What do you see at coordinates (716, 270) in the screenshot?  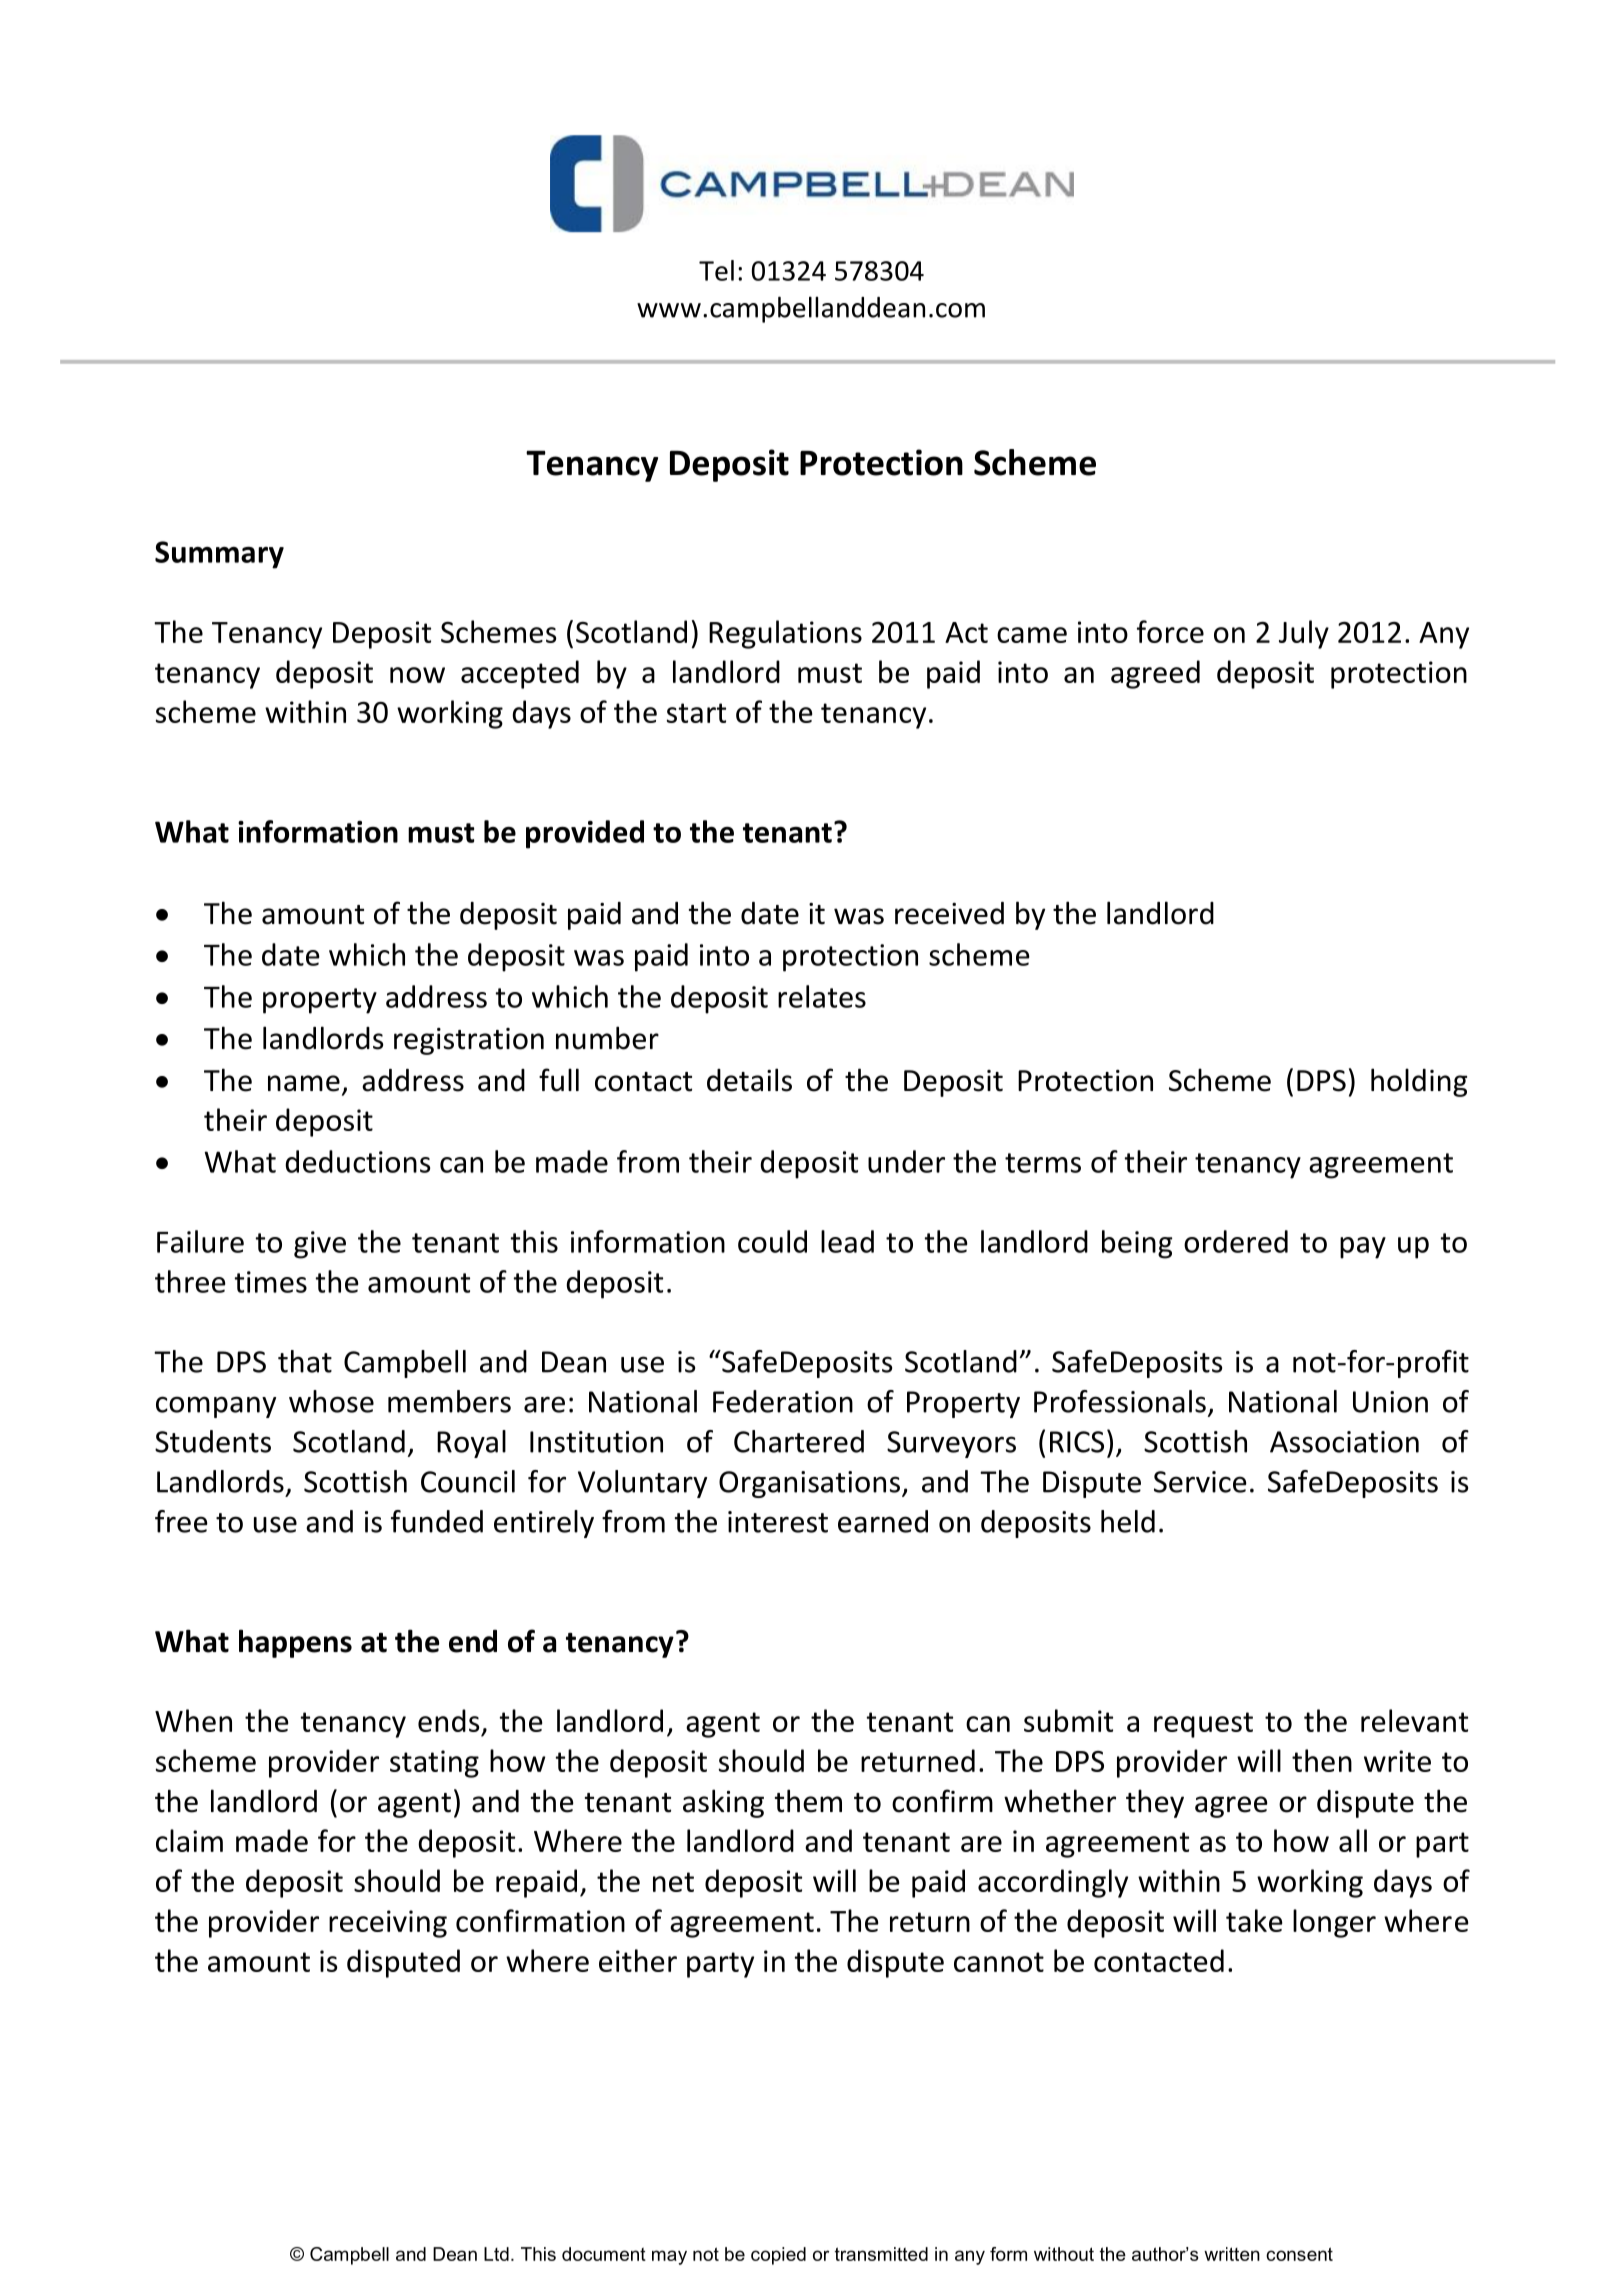 I see `Tel` at bounding box center [716, 270].
